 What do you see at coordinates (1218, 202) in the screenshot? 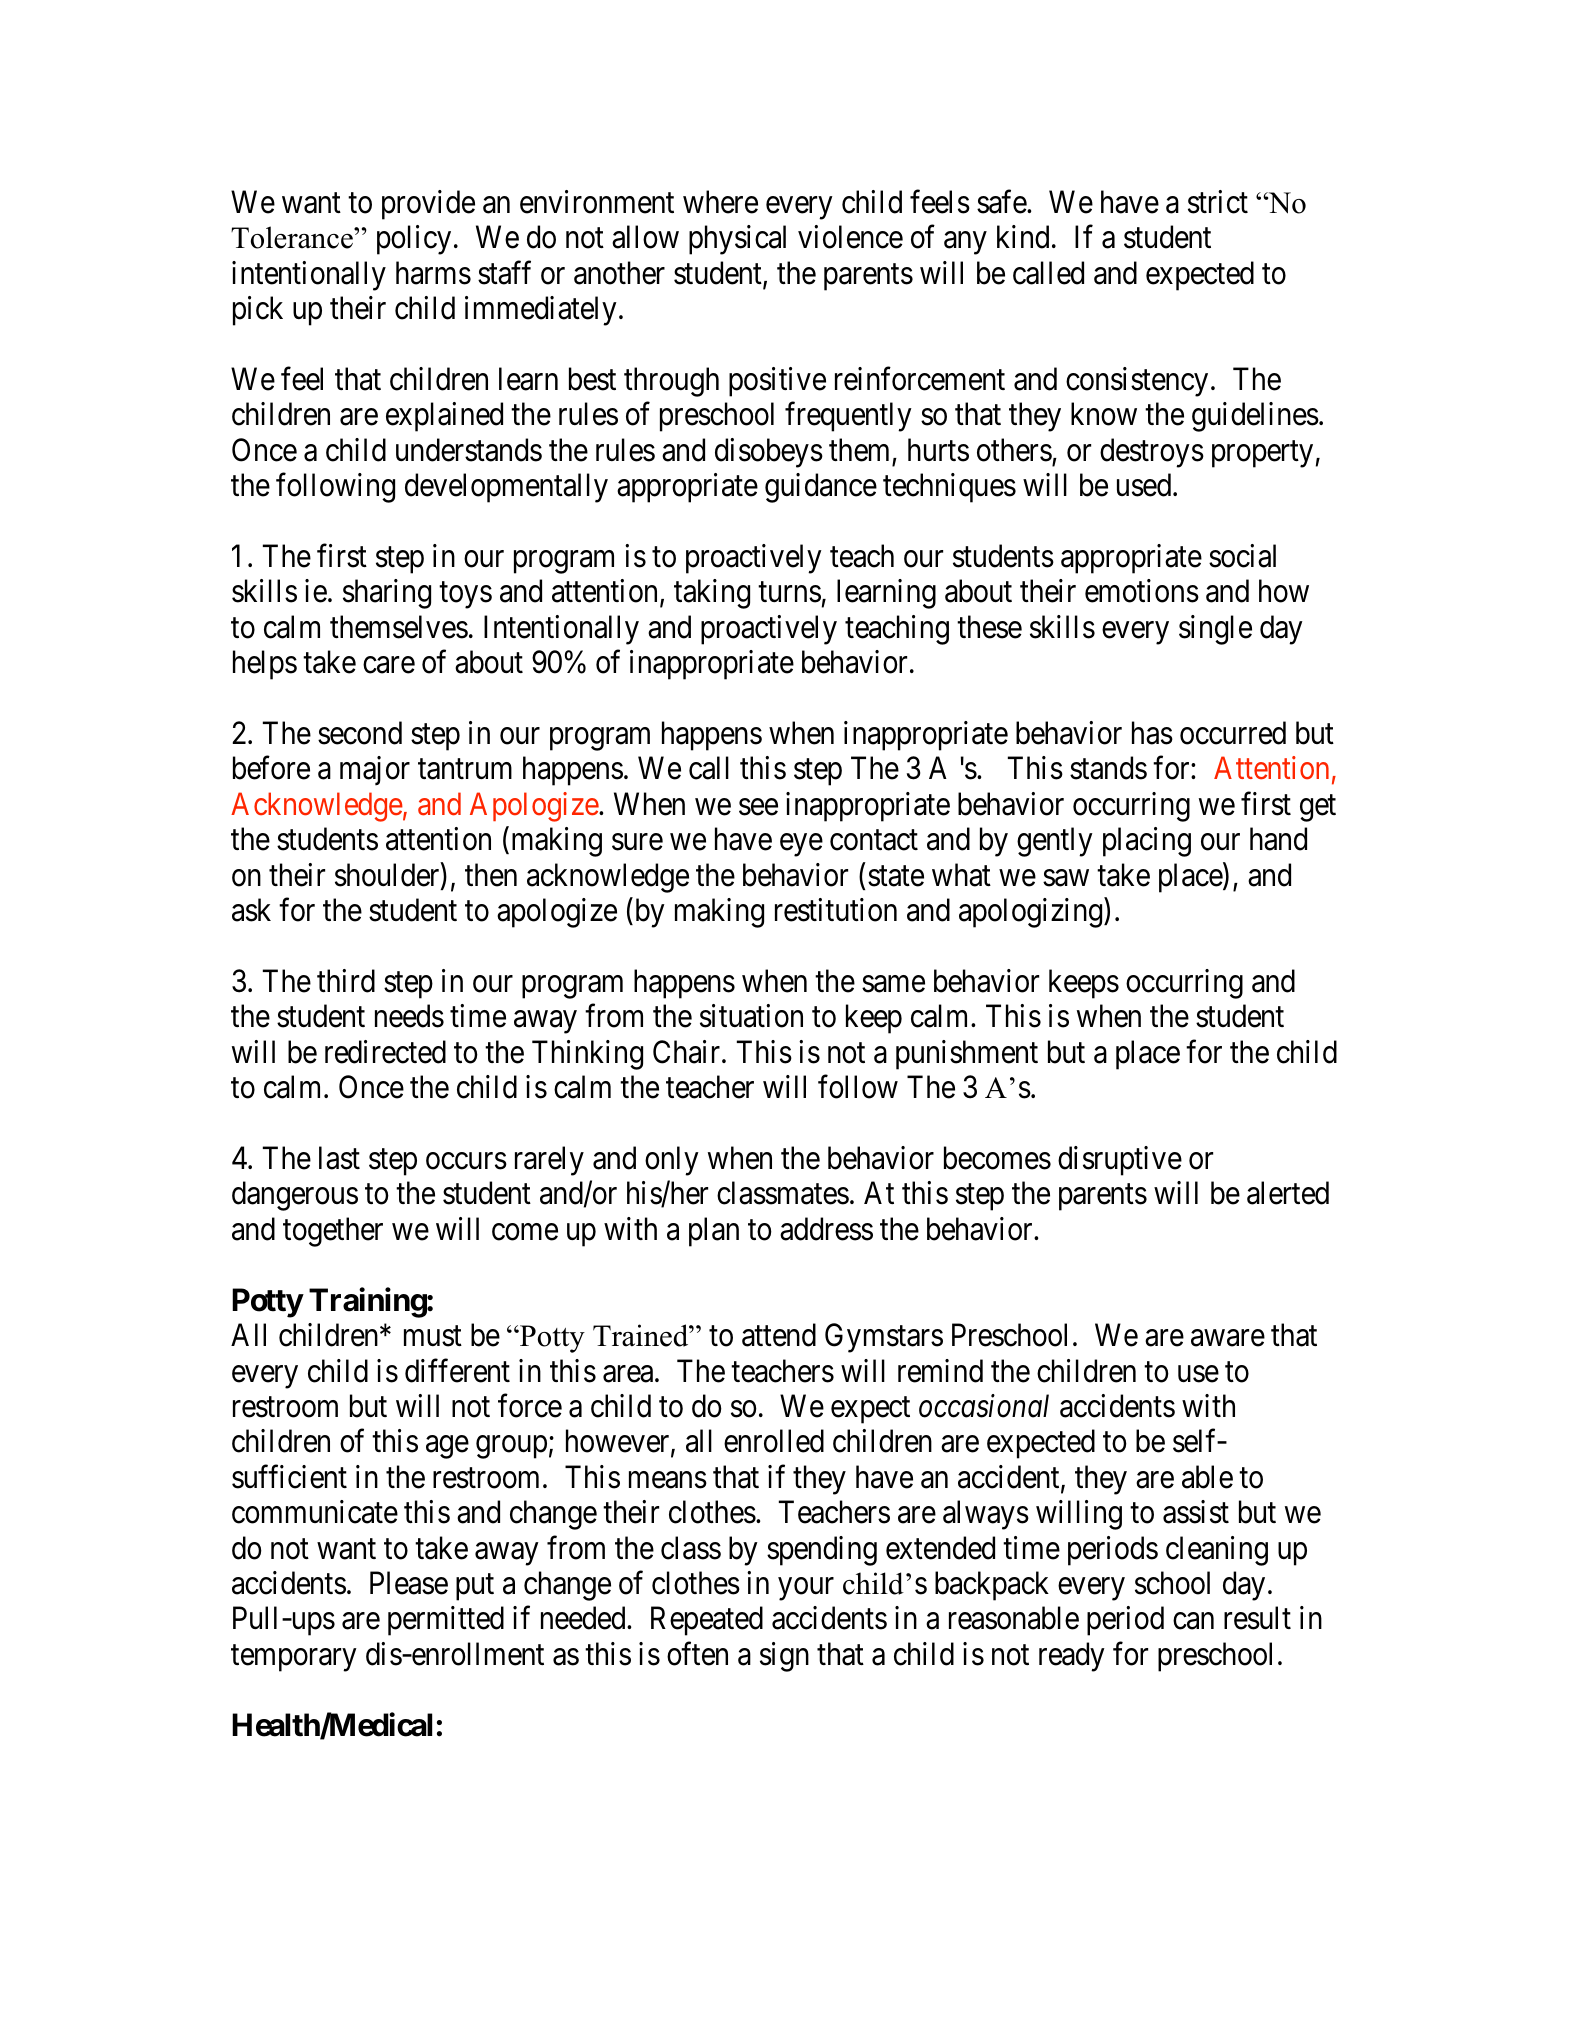
I see `strict` at bounding box center [1218, 202].
